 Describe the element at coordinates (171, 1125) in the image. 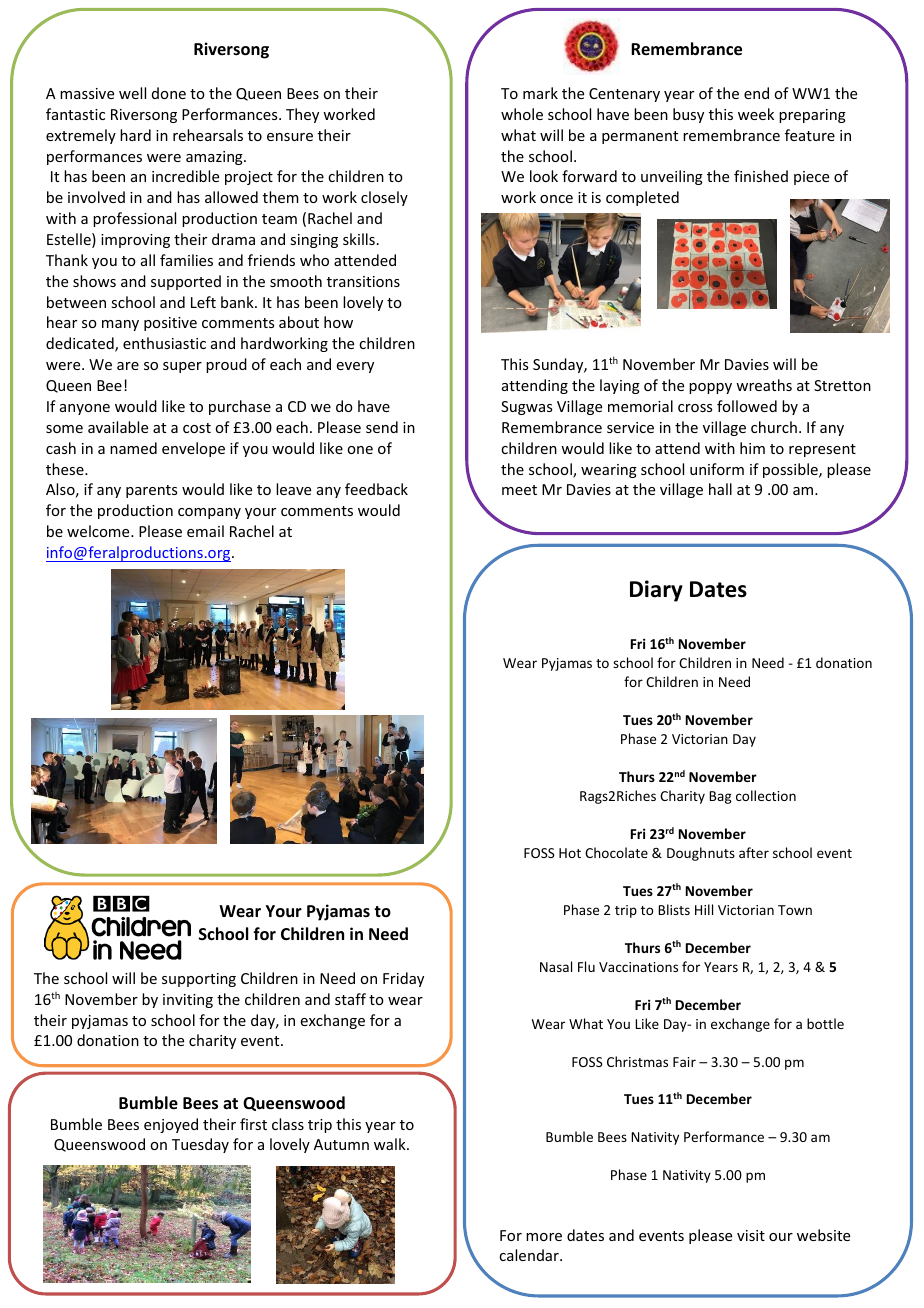

I see `enjoyed` at that location.
